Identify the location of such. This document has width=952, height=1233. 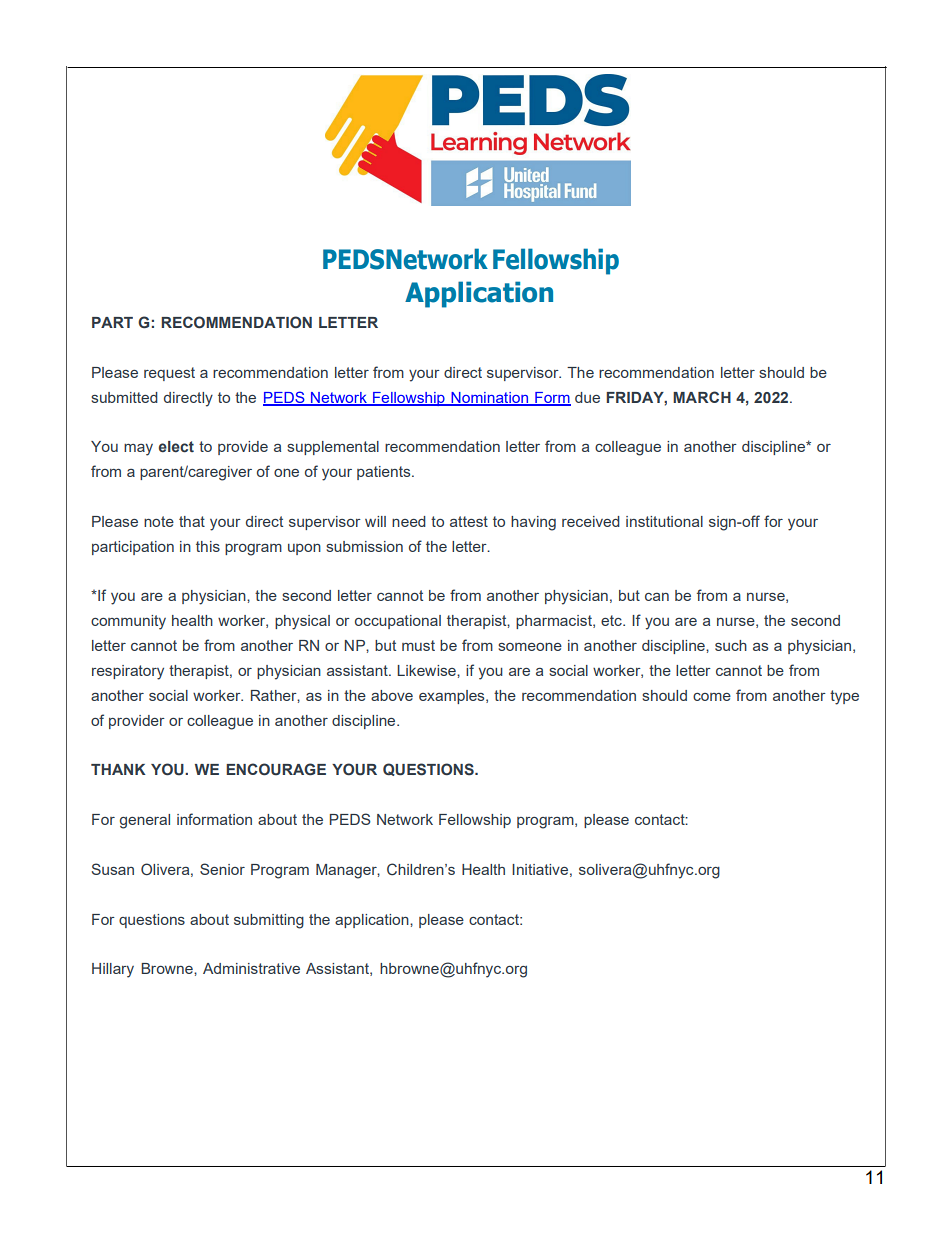
(731, 645).
